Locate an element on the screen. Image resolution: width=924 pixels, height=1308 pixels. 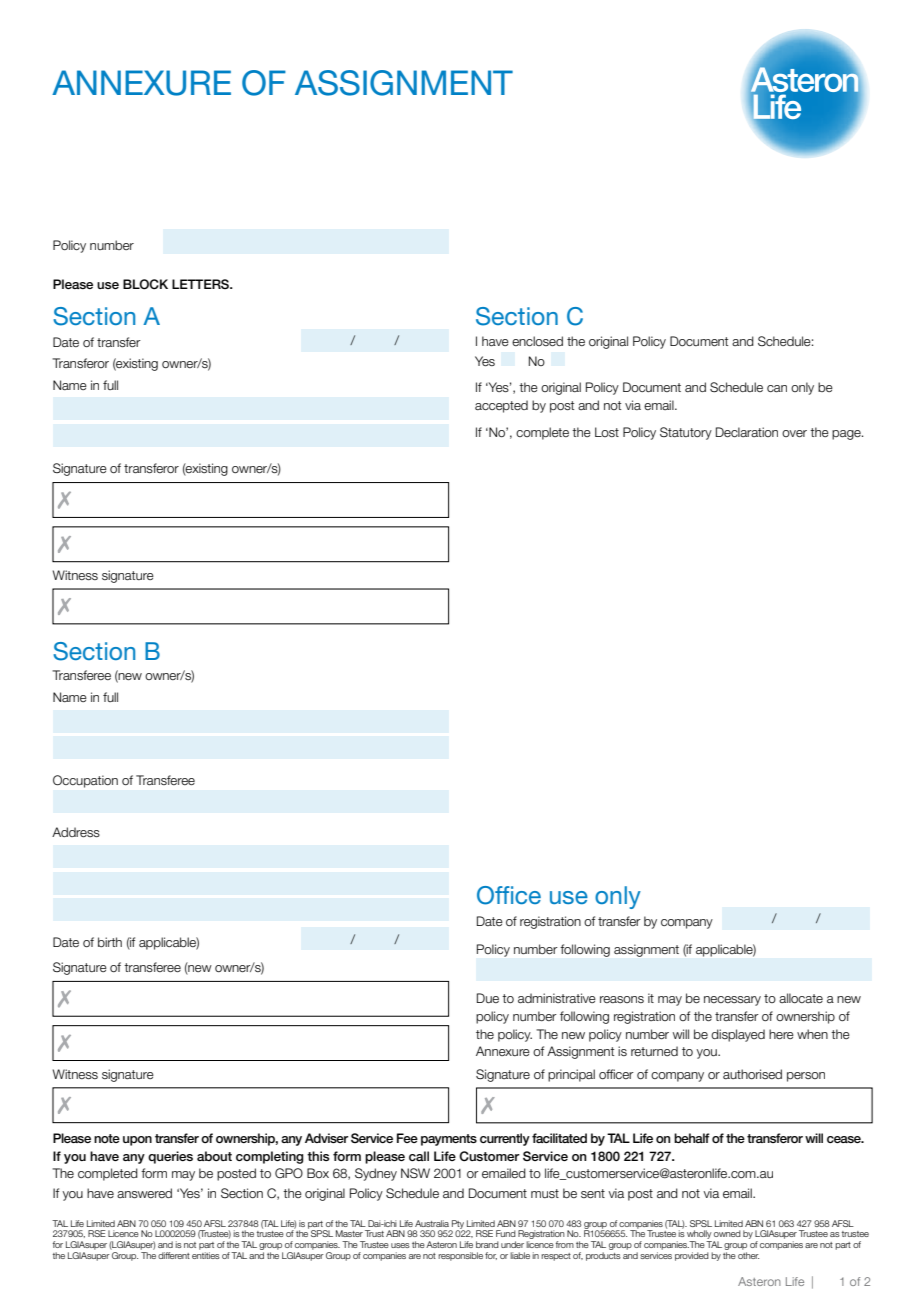
can is located at coordinates (777, 388).
